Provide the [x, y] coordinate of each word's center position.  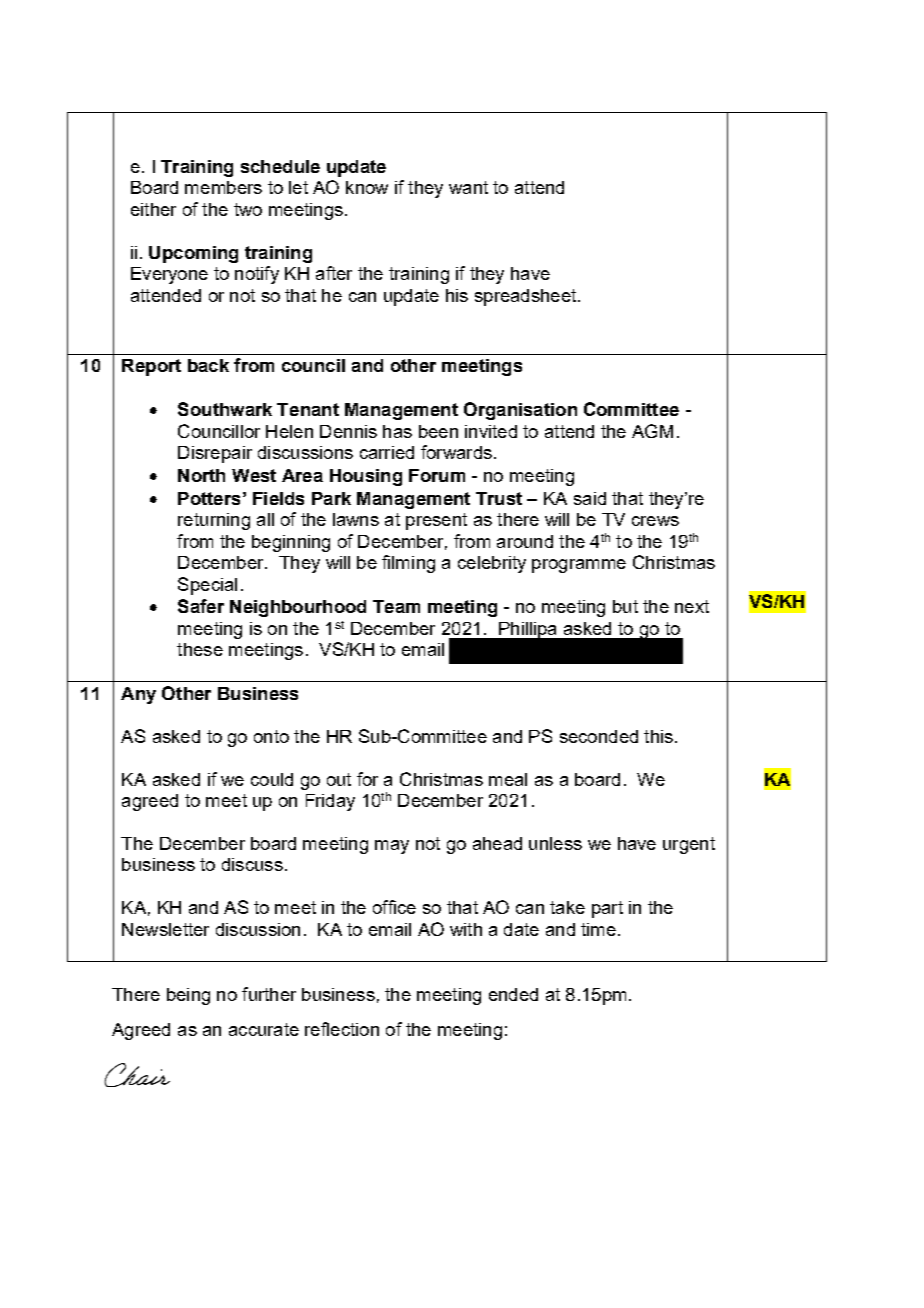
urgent [689, 845]
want [468, 187]
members [223, 187]
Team [396, 606]
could [272, 779]
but [625, 606]
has [397, 431]
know [367, 187]
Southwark [225, 409]
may [392, 847]
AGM [652, 431]
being [188, 996]
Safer [201, 606]
